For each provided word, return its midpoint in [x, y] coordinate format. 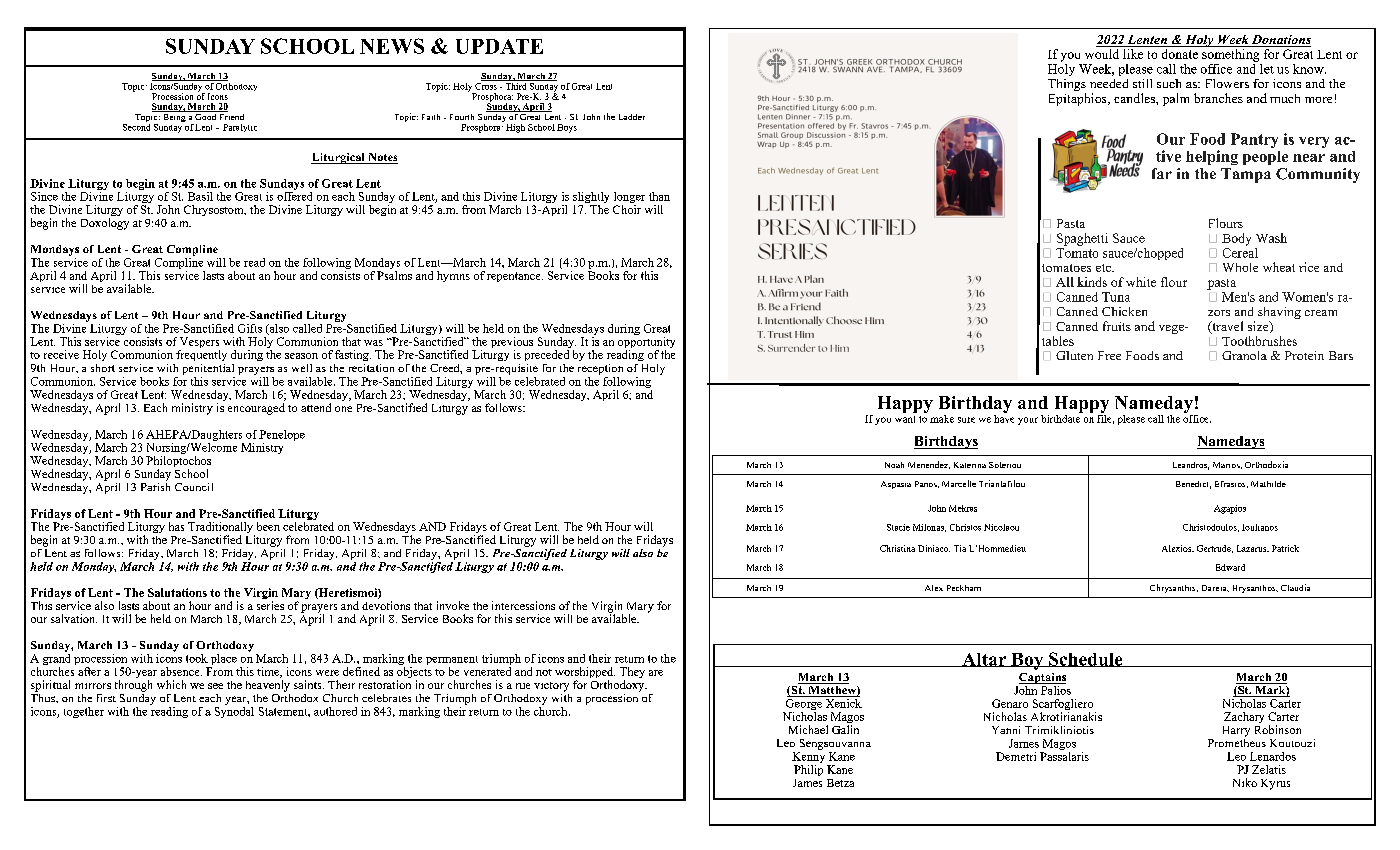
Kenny [810, 759]
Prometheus [1237, 741]
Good [206, 115]
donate [1179, 52]
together [84, 712]
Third [516, 85]
